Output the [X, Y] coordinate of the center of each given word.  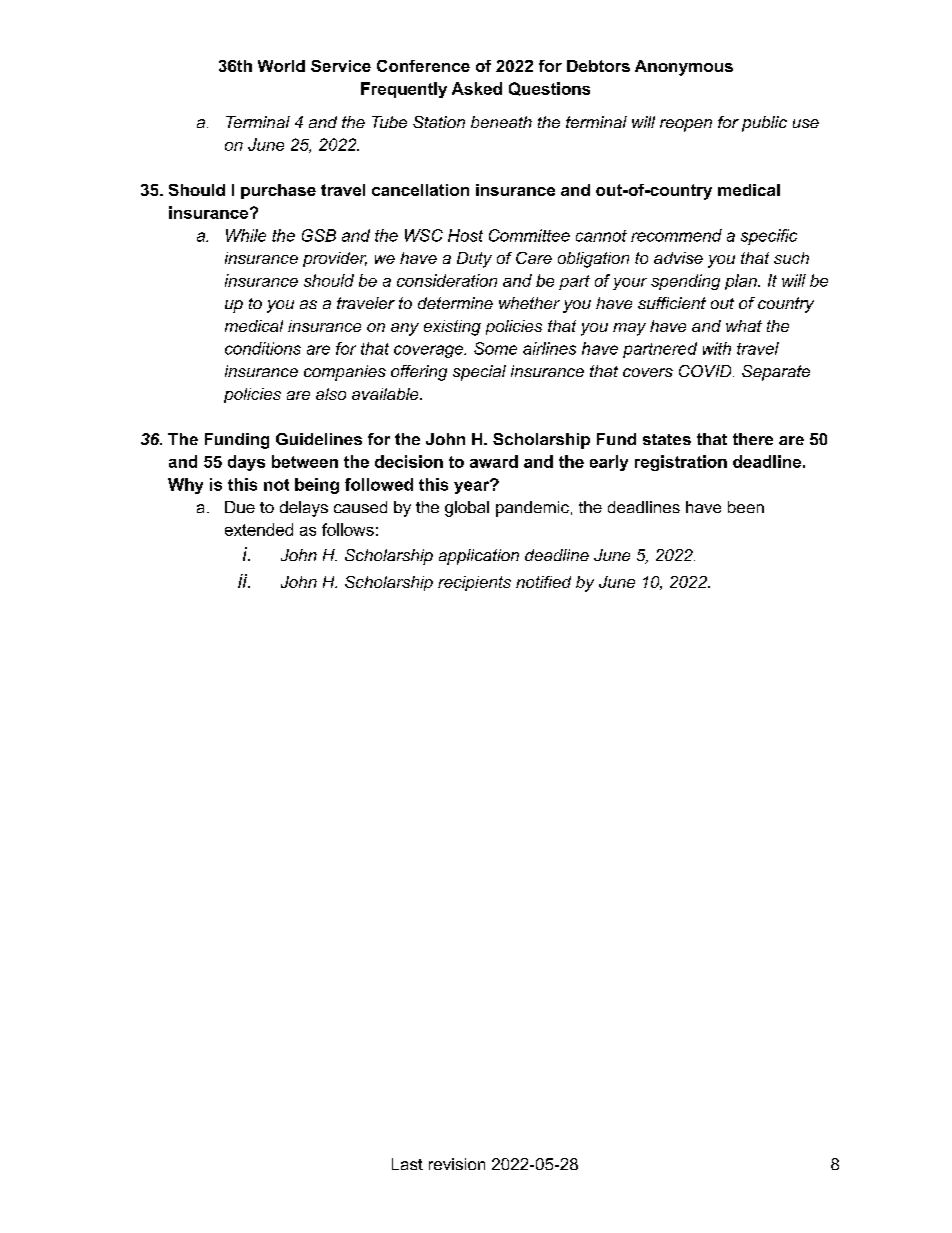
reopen [686, 125]
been [746, 507]
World [281, 66]
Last [407, 1164]
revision [457, 1164]
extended [259, 529]
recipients [474, 583]
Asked [477, 88]
